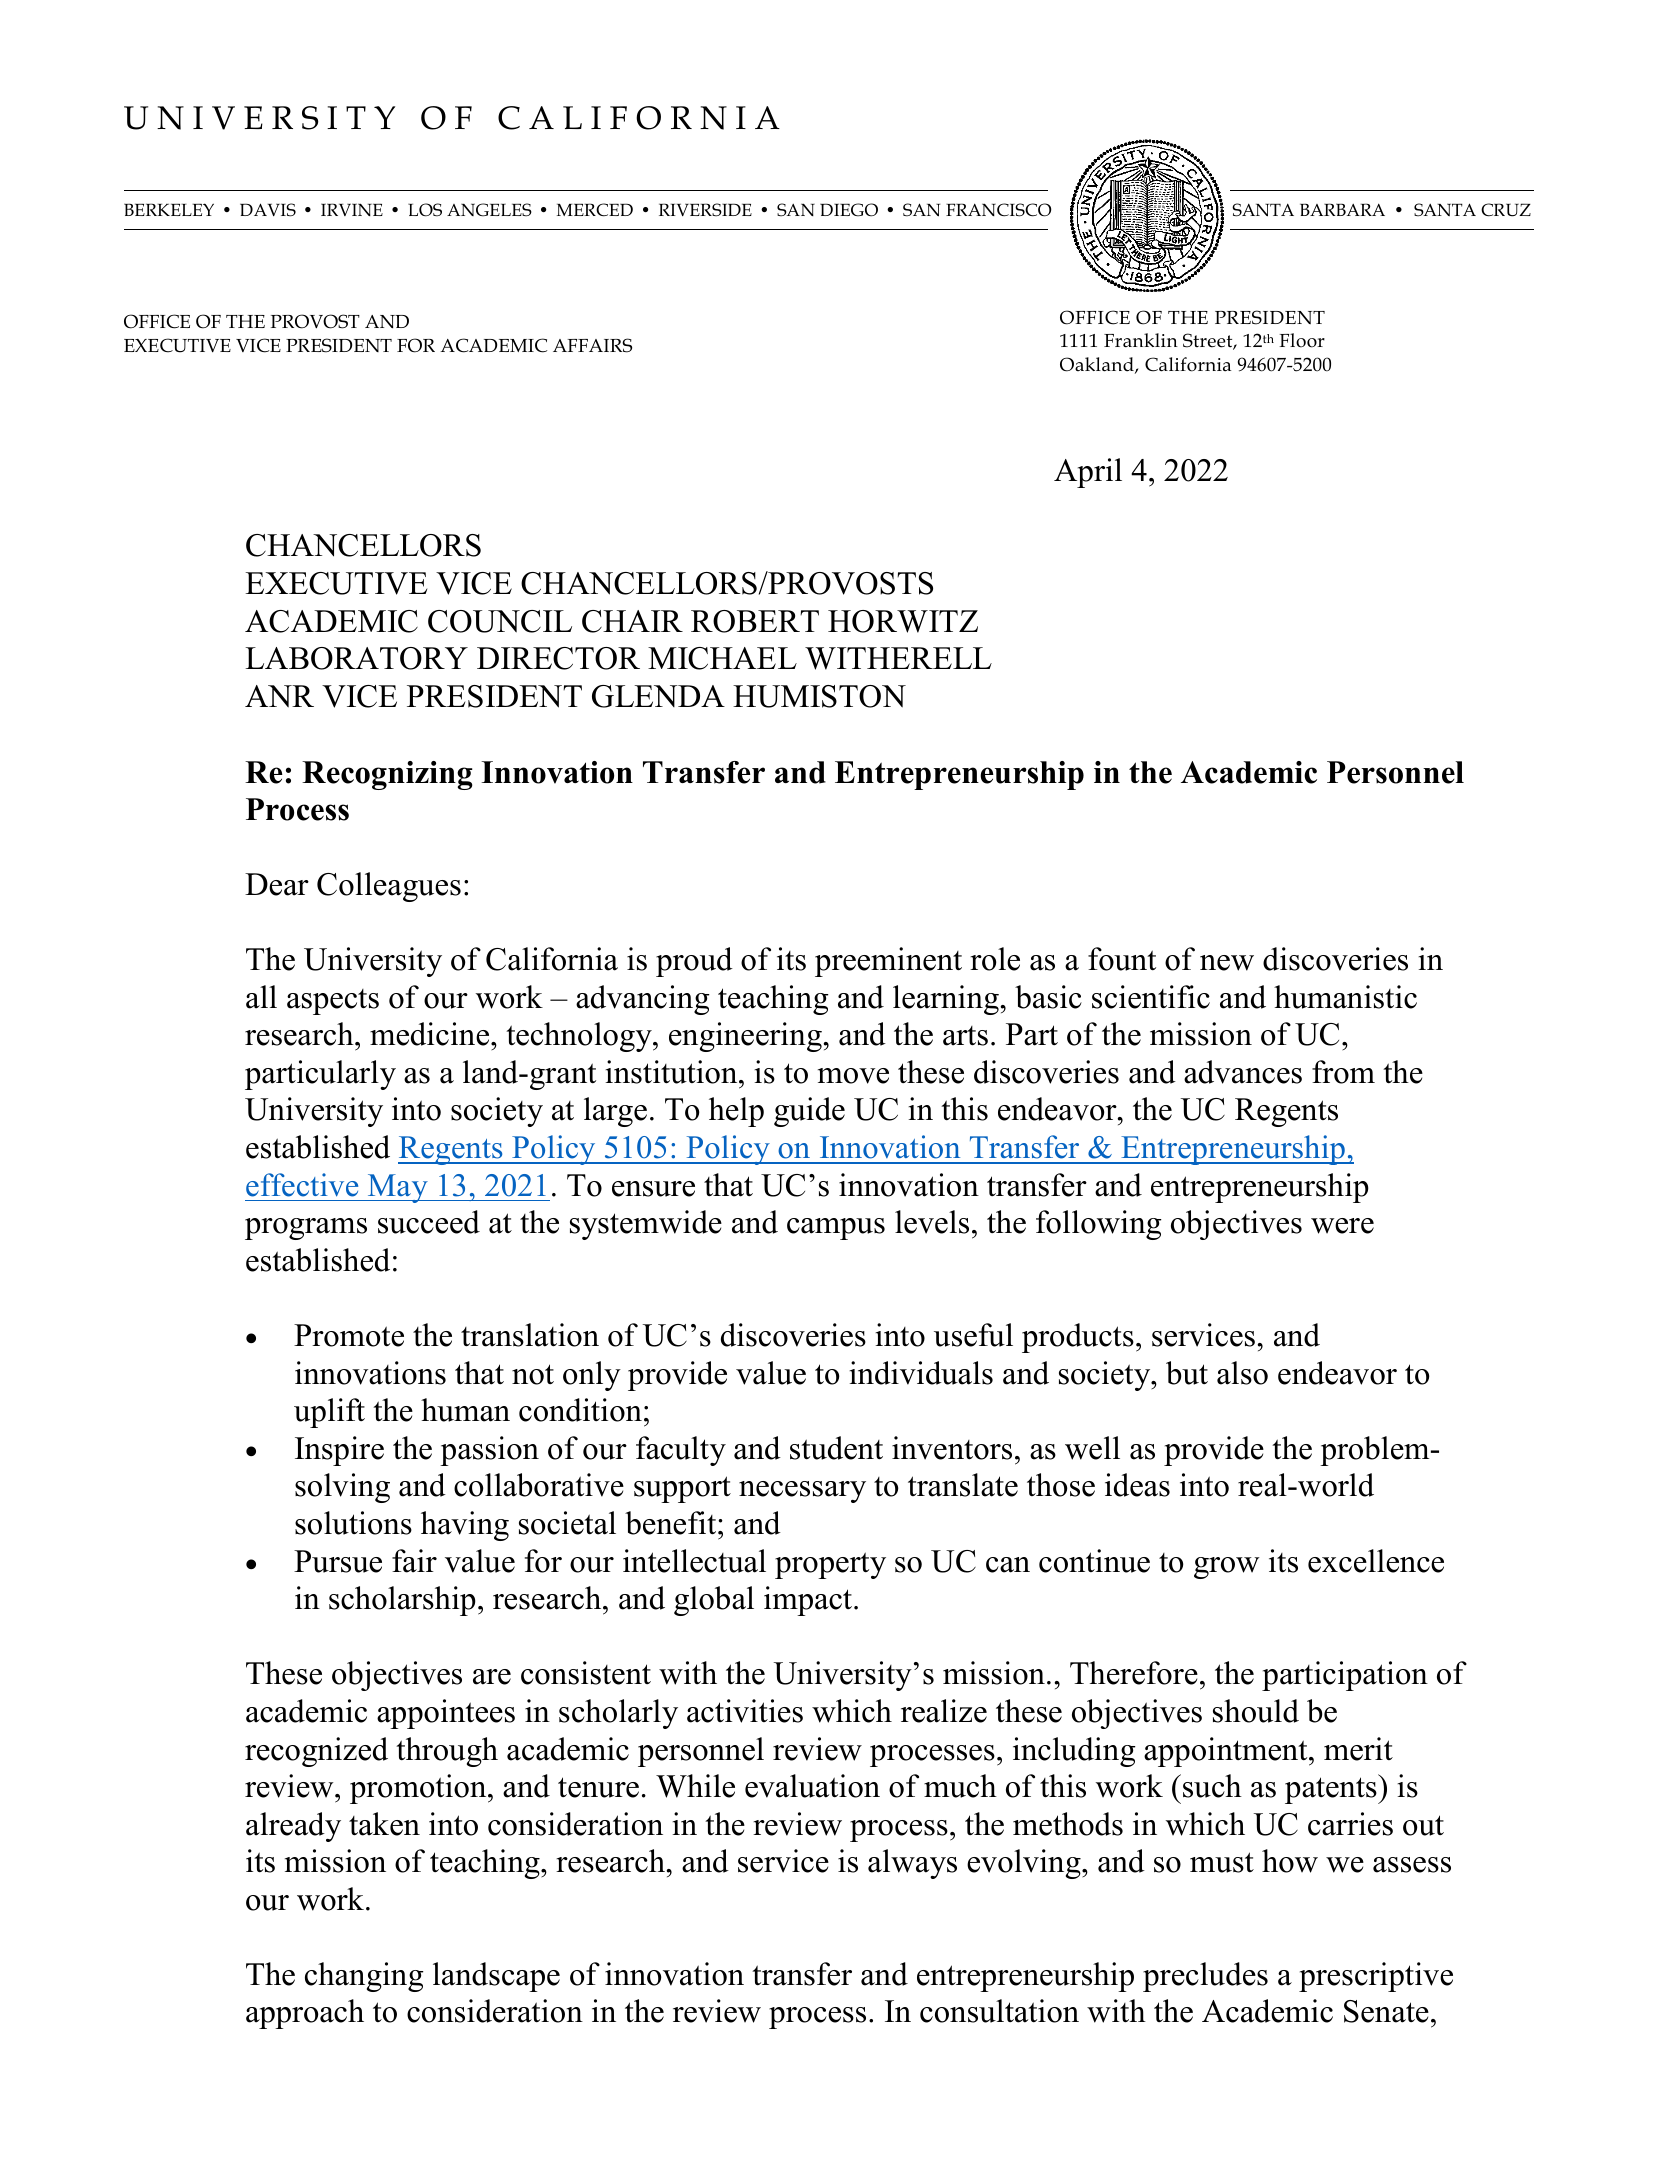 This screenshot has height=2158, width=1667. What do you see at coordinates (1342, 209) in the screenshot?
I see `BARBARA` at bounding box center [1342, 209].
